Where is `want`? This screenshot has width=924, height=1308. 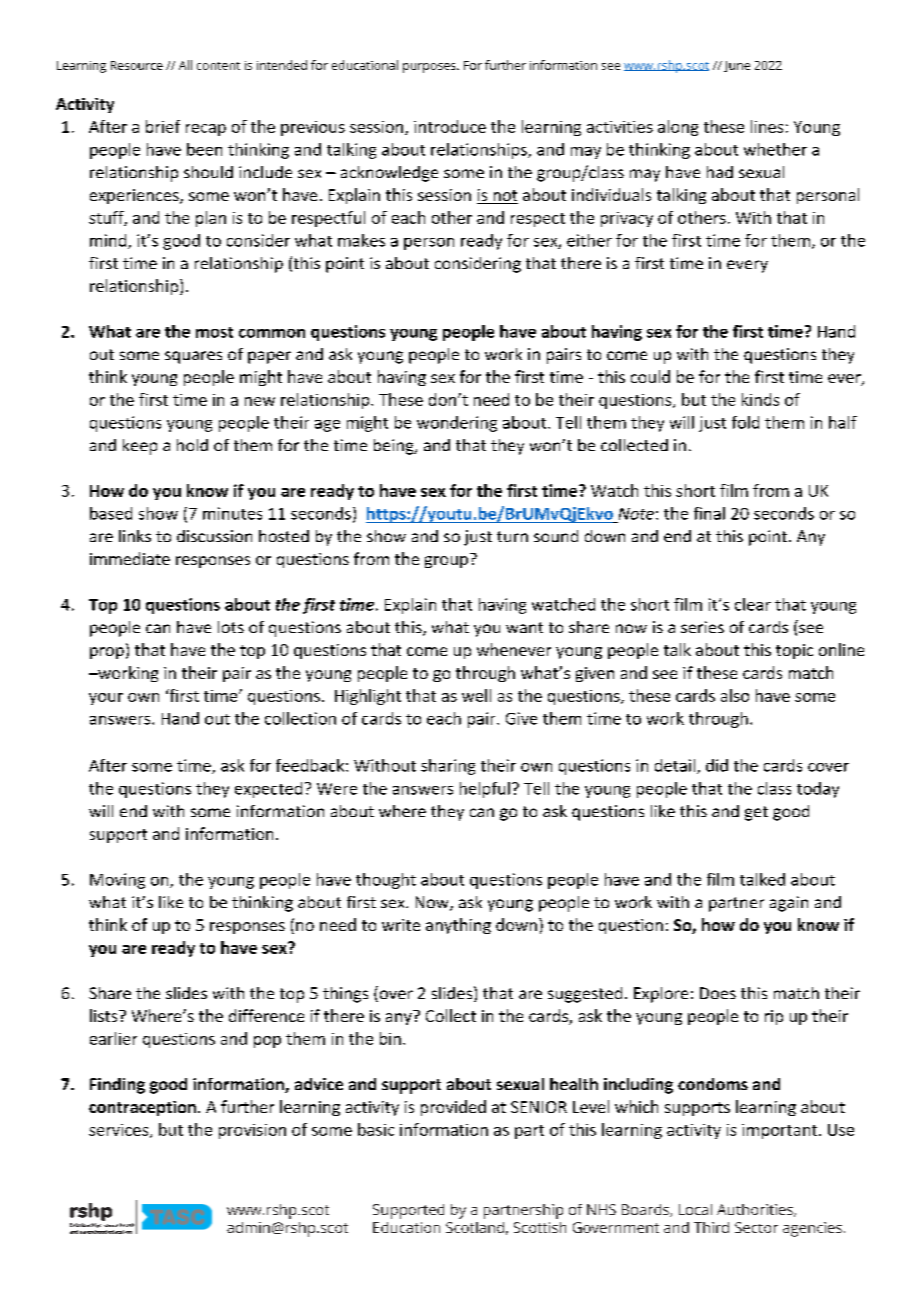 want is located at coordinates (524, 627).
